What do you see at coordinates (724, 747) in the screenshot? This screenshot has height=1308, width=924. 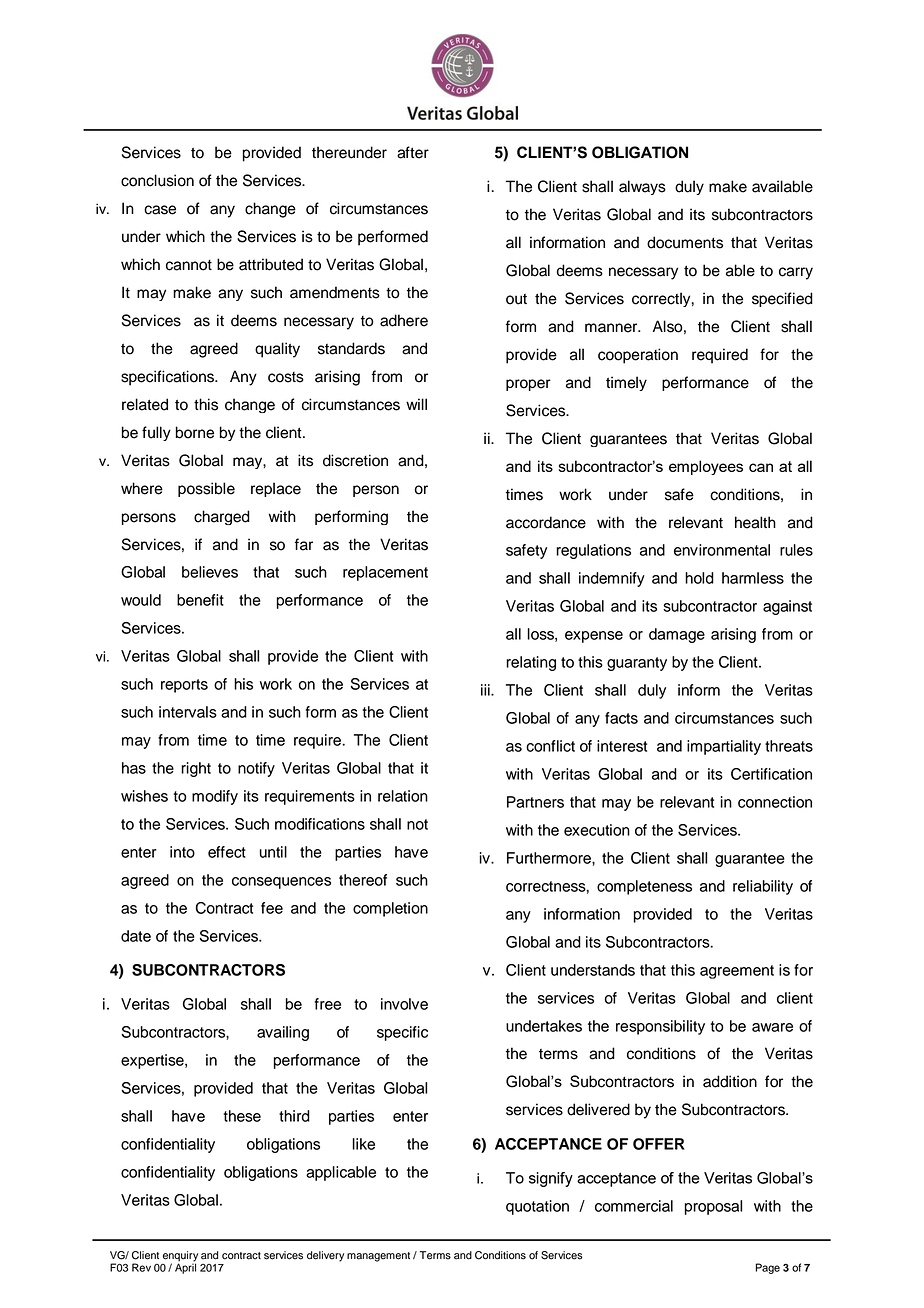 I see `impartiality` at bounding box center [724, 747].
